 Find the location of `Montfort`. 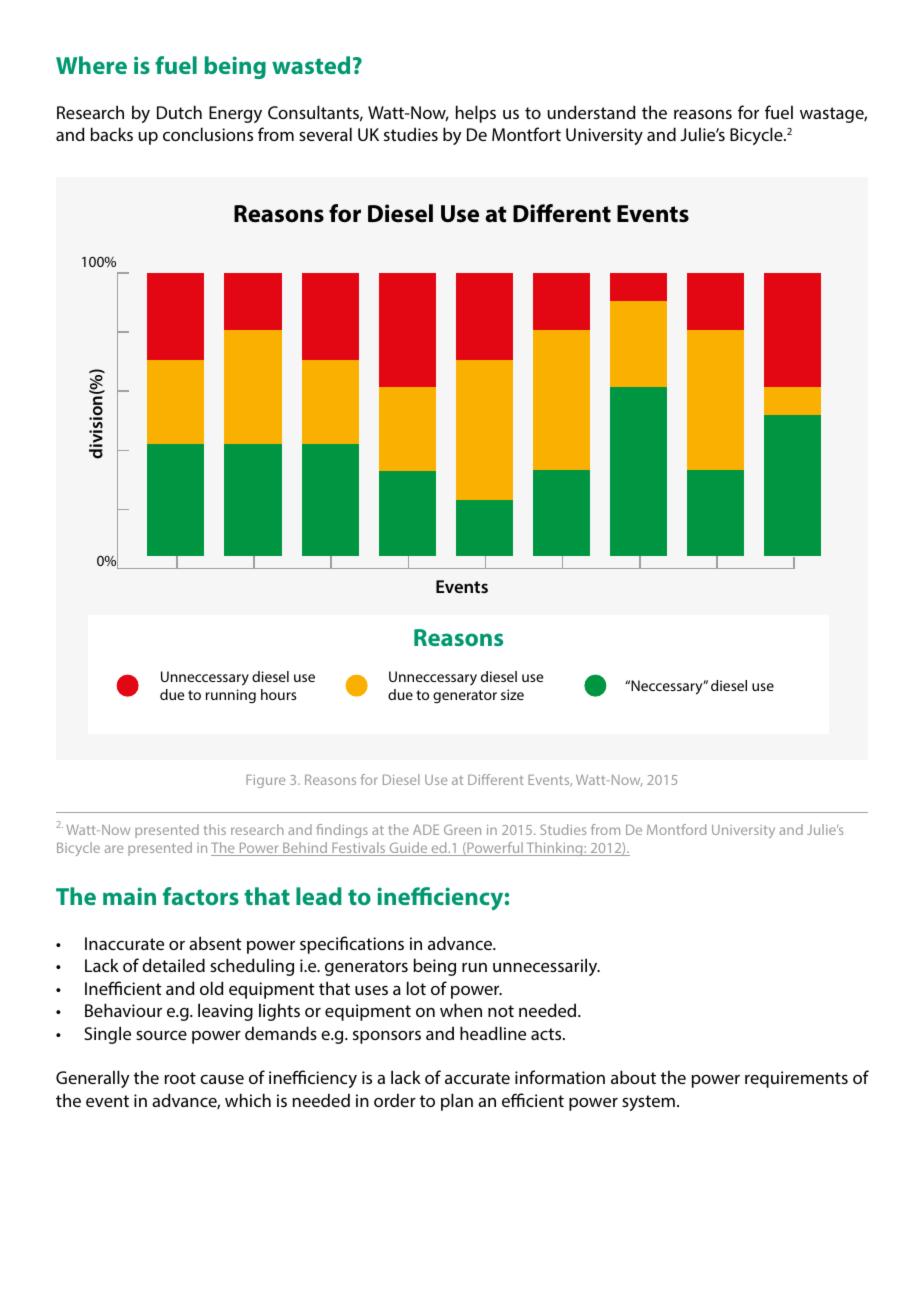

Montfort is located at coordinates (526, 134).
